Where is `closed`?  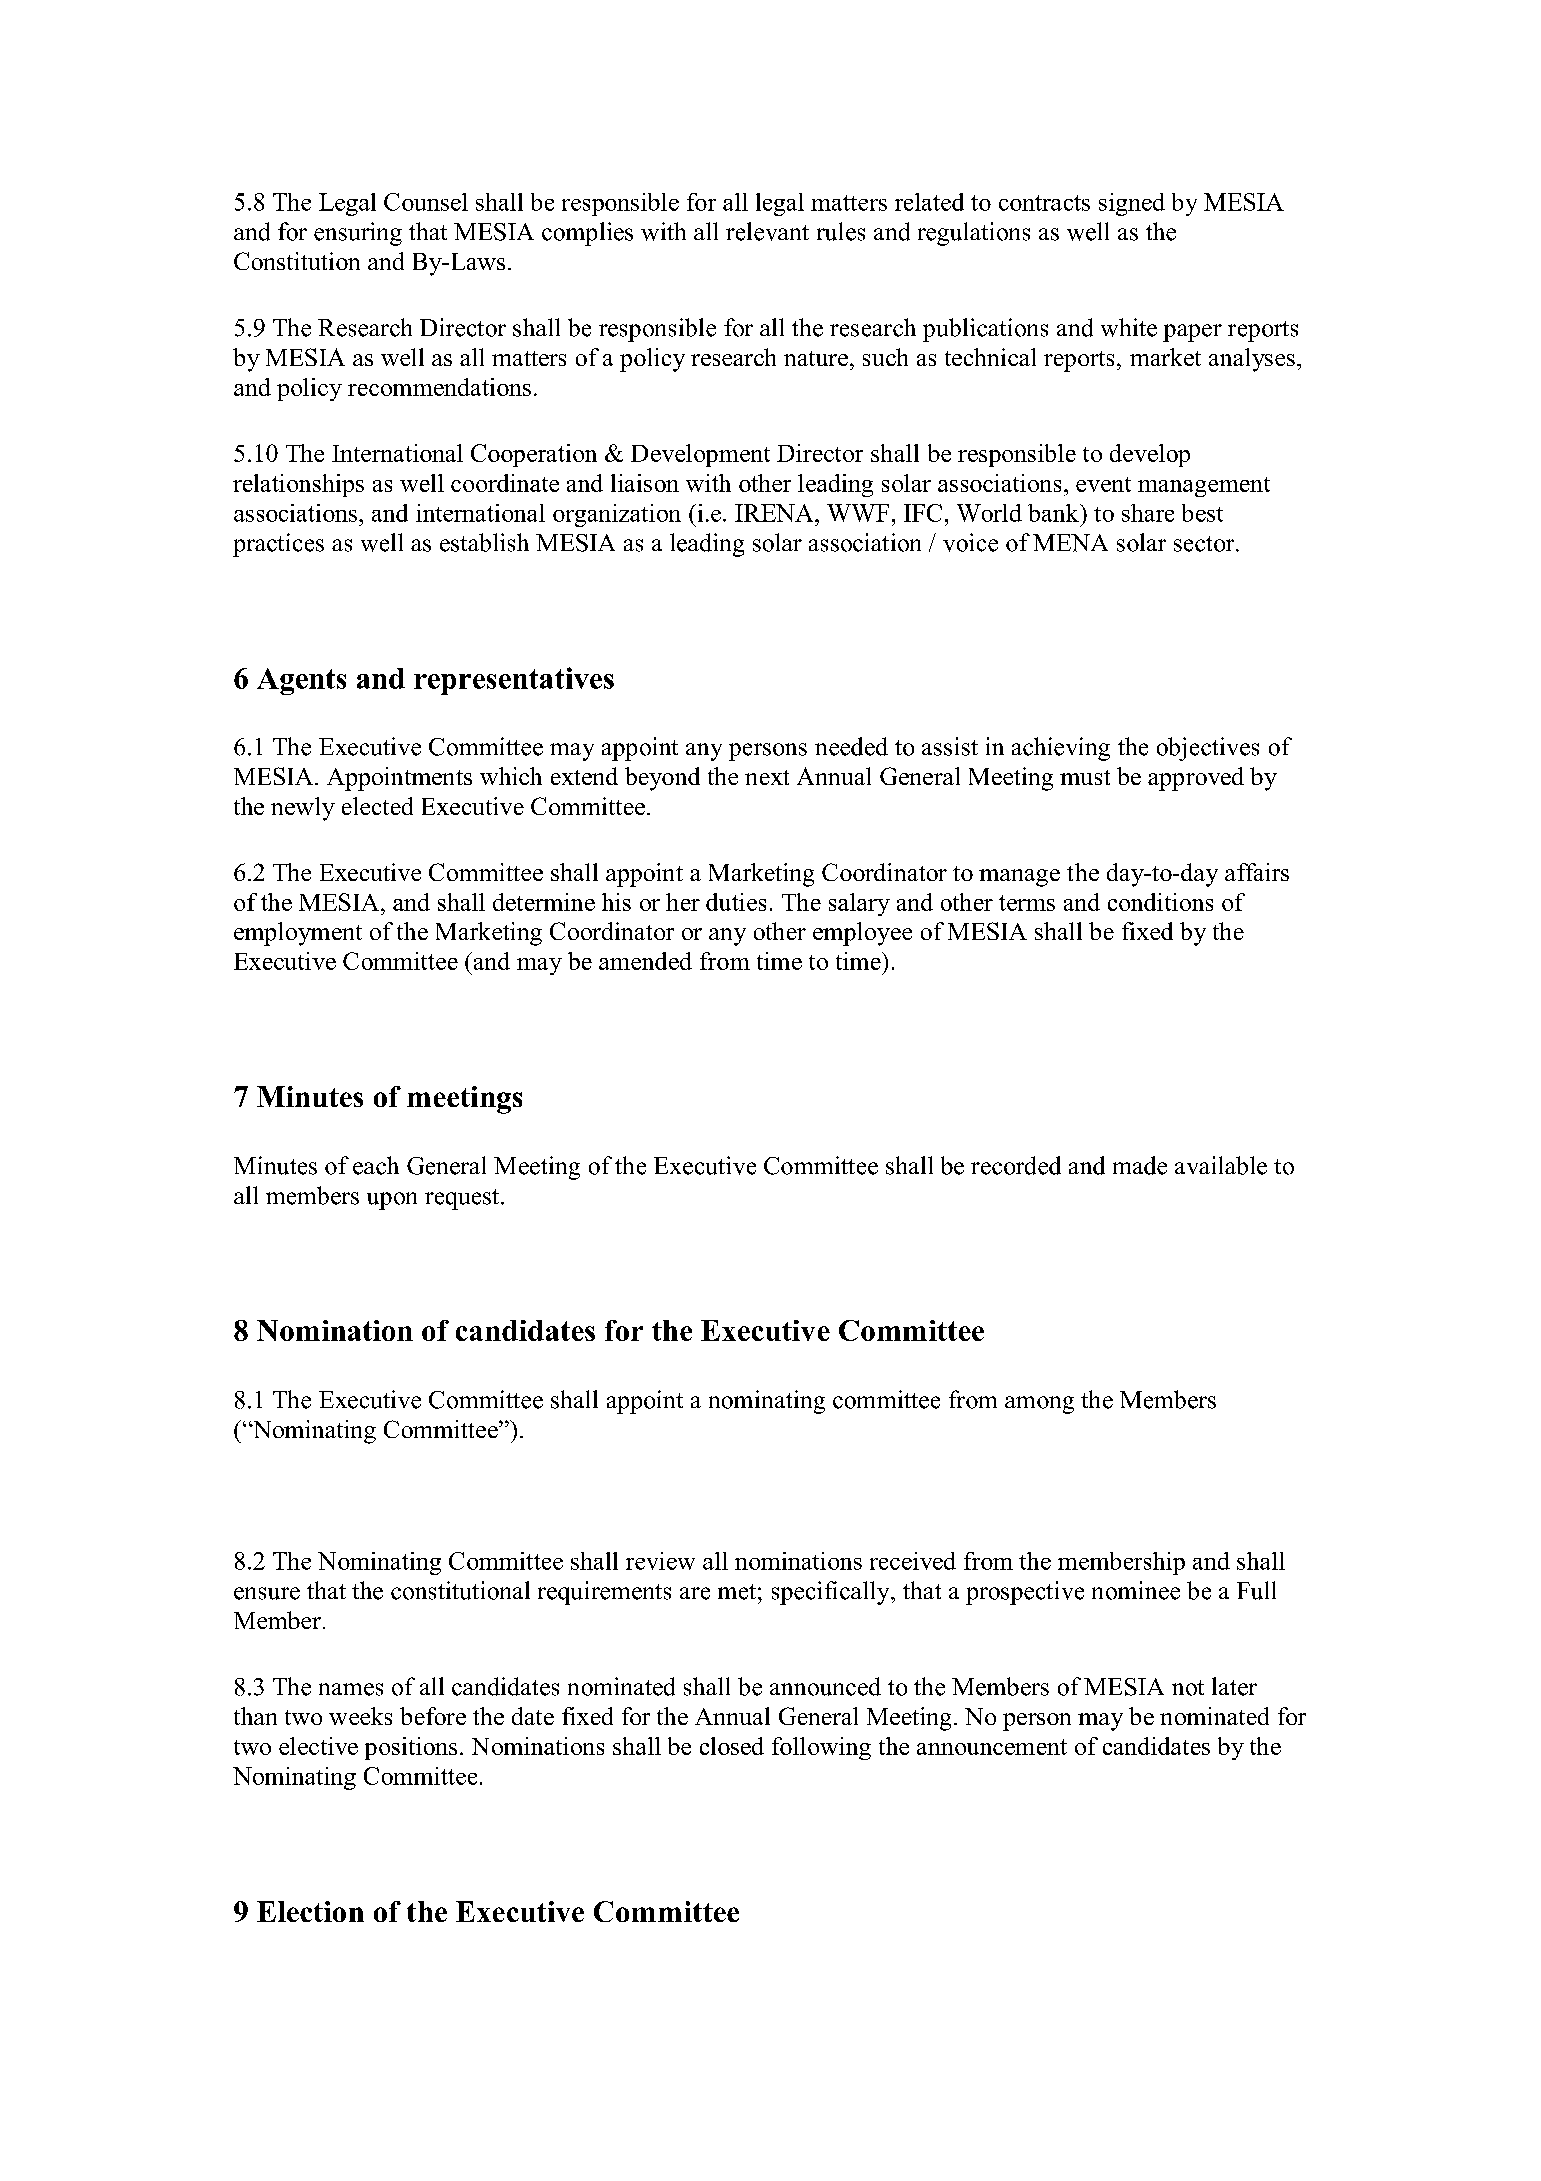
closed is located at coordinates (732, 1746).
